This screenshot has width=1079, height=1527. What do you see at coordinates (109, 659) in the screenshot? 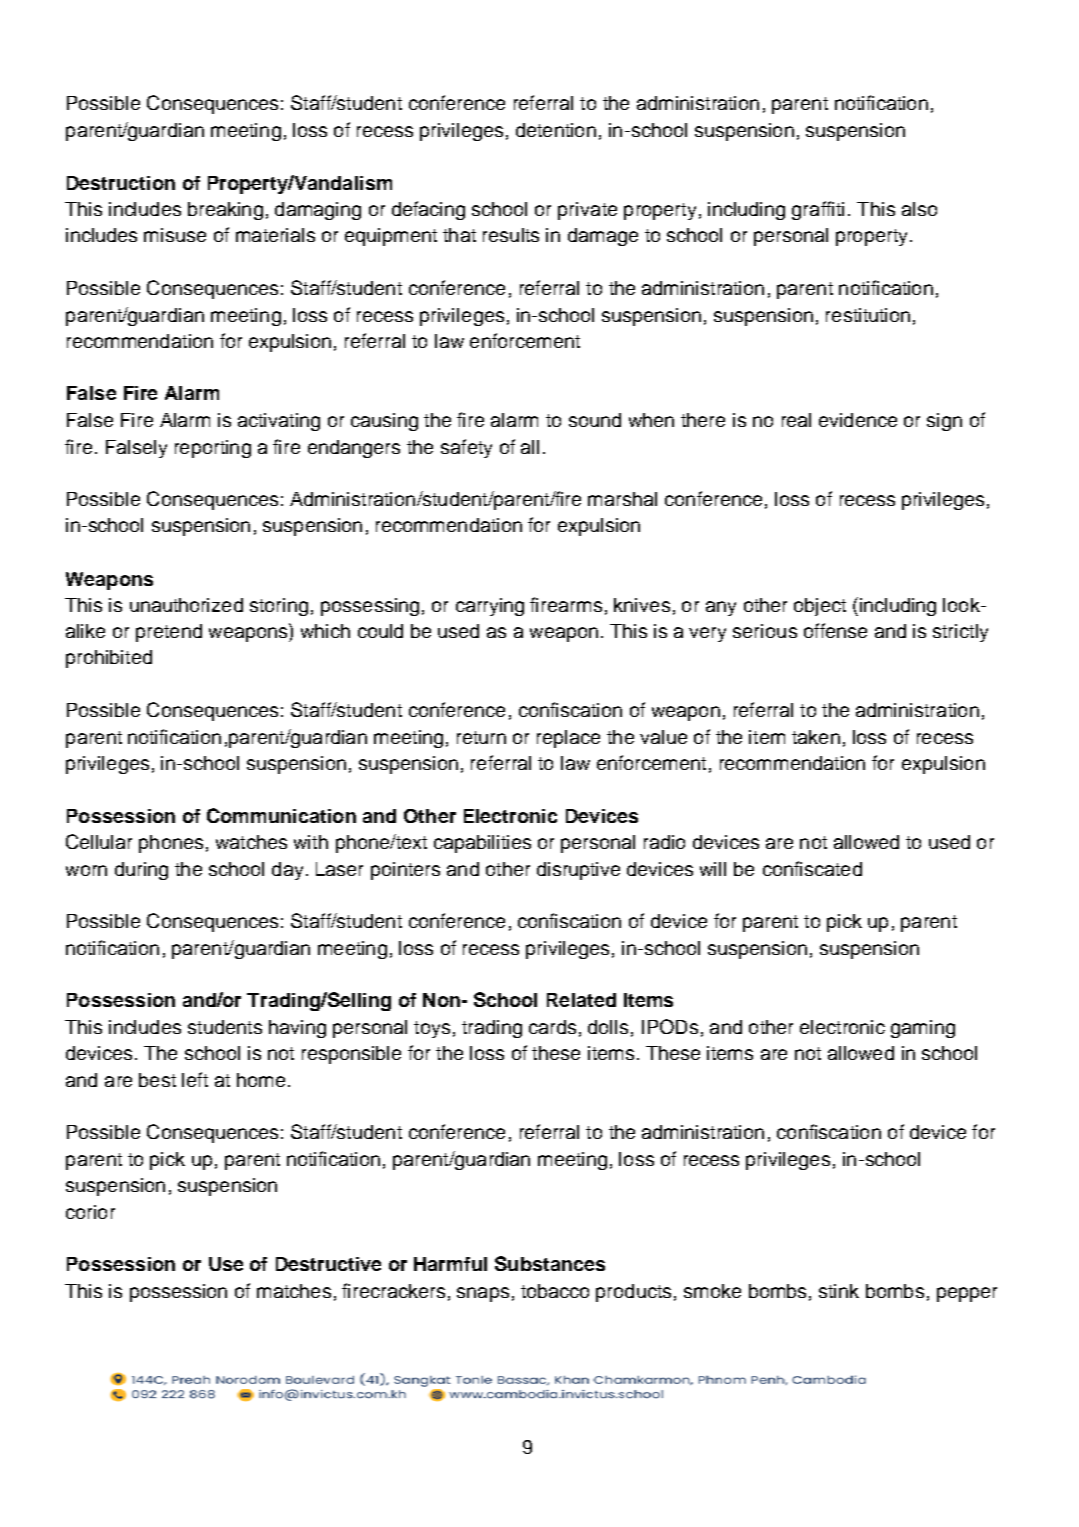
I see `prohibited` at bounding box center [109, 659].
